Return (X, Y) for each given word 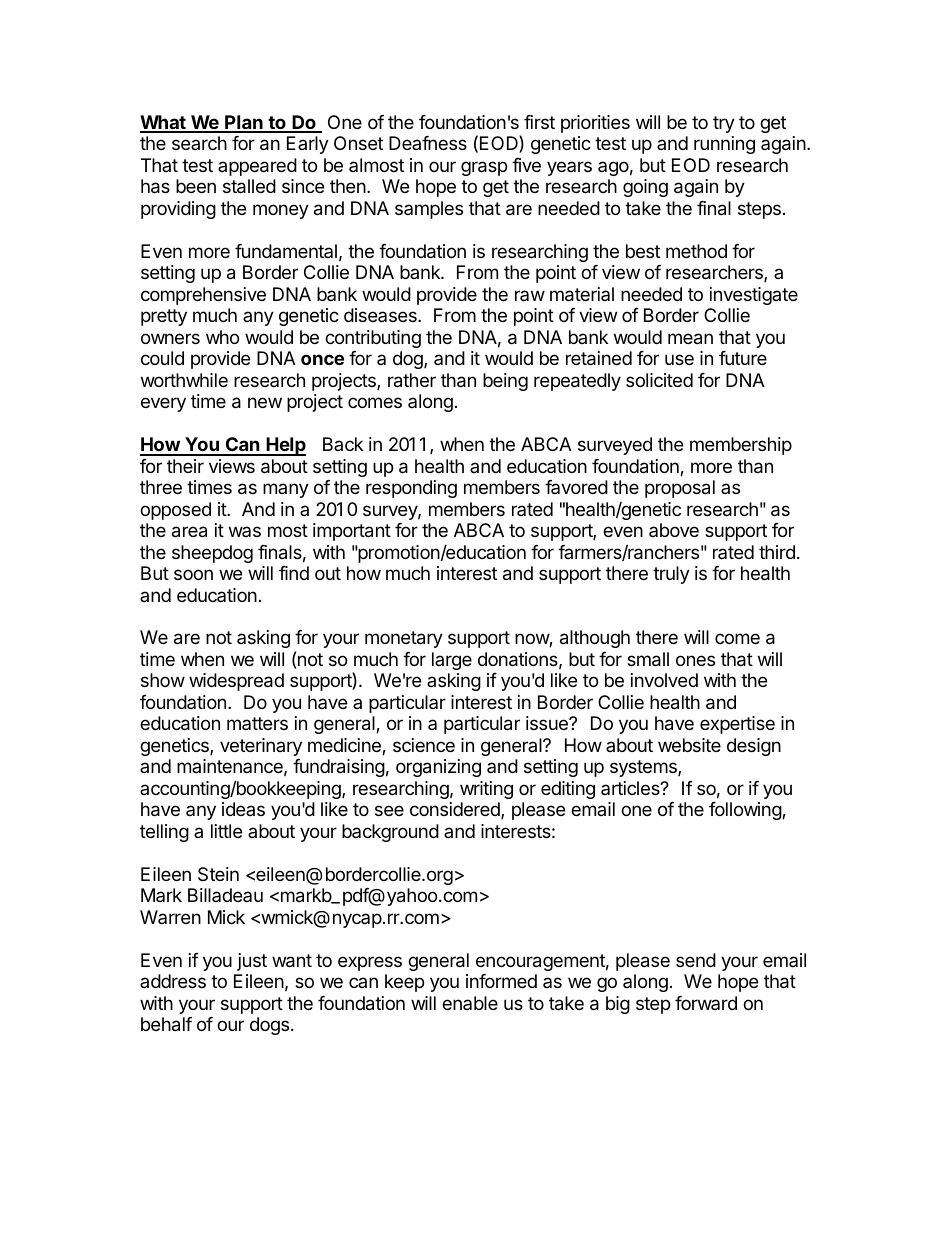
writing (486, 790)
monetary (404, 639)
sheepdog (212, 554)
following (746, 811)
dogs (269, 1026)
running (724, 145)
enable (470, 1003)
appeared (257, 167)
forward (706, 1003)
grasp (484, 168)
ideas (243, 809)
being (505, 382)
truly (671, 575)
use (679, 359)
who (222, 337)
